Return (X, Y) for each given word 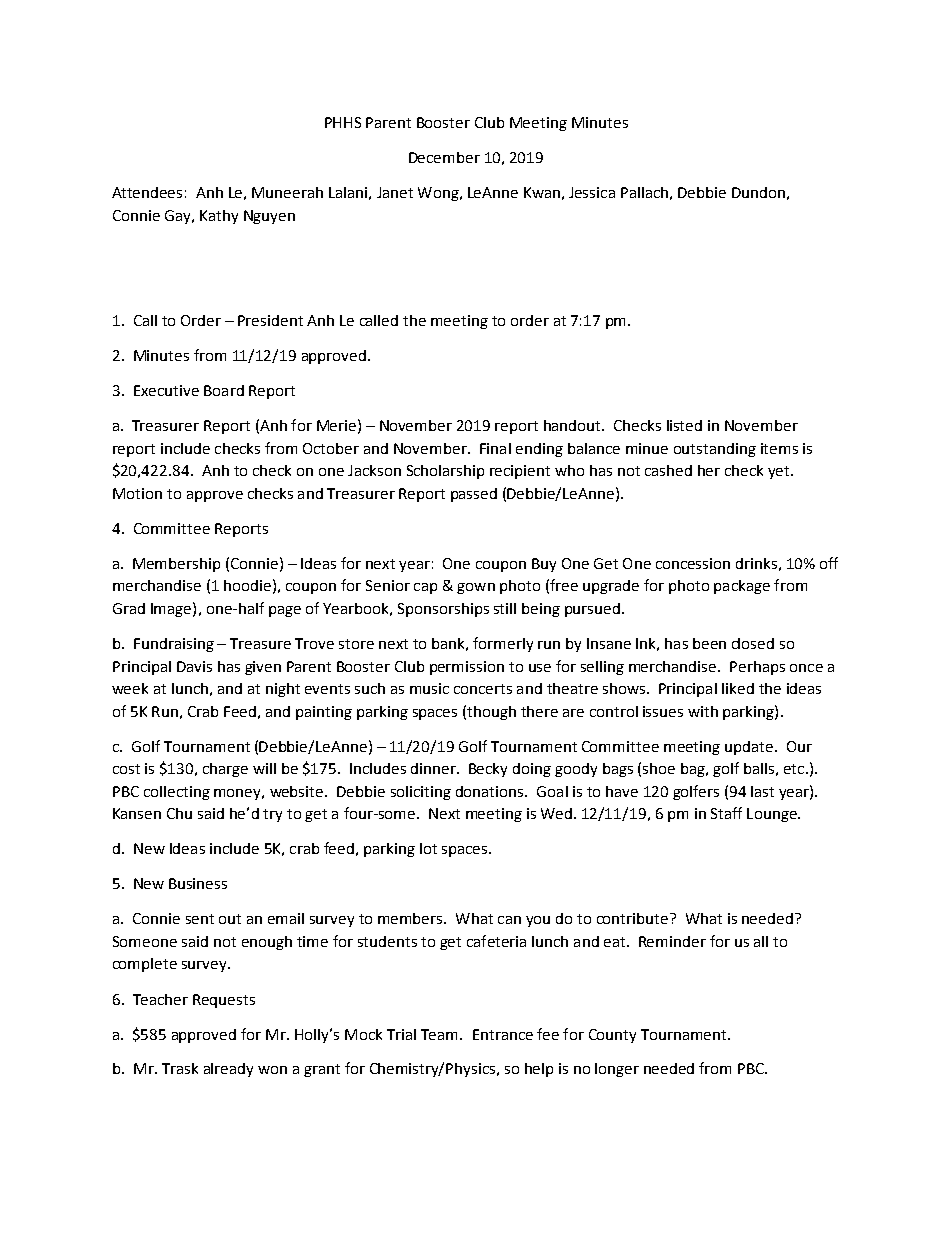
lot (428, 848)
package (742, 587)
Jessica (592, 192)
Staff (726, 813)
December (444, 157)
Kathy (219, 217)
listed (684, 425)
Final (495, 448)
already (228, 1070)
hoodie (247, 585)
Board (224, 390)
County (612, 1036)
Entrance (503, 1034)
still (505, 608)
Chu (179, 813)
